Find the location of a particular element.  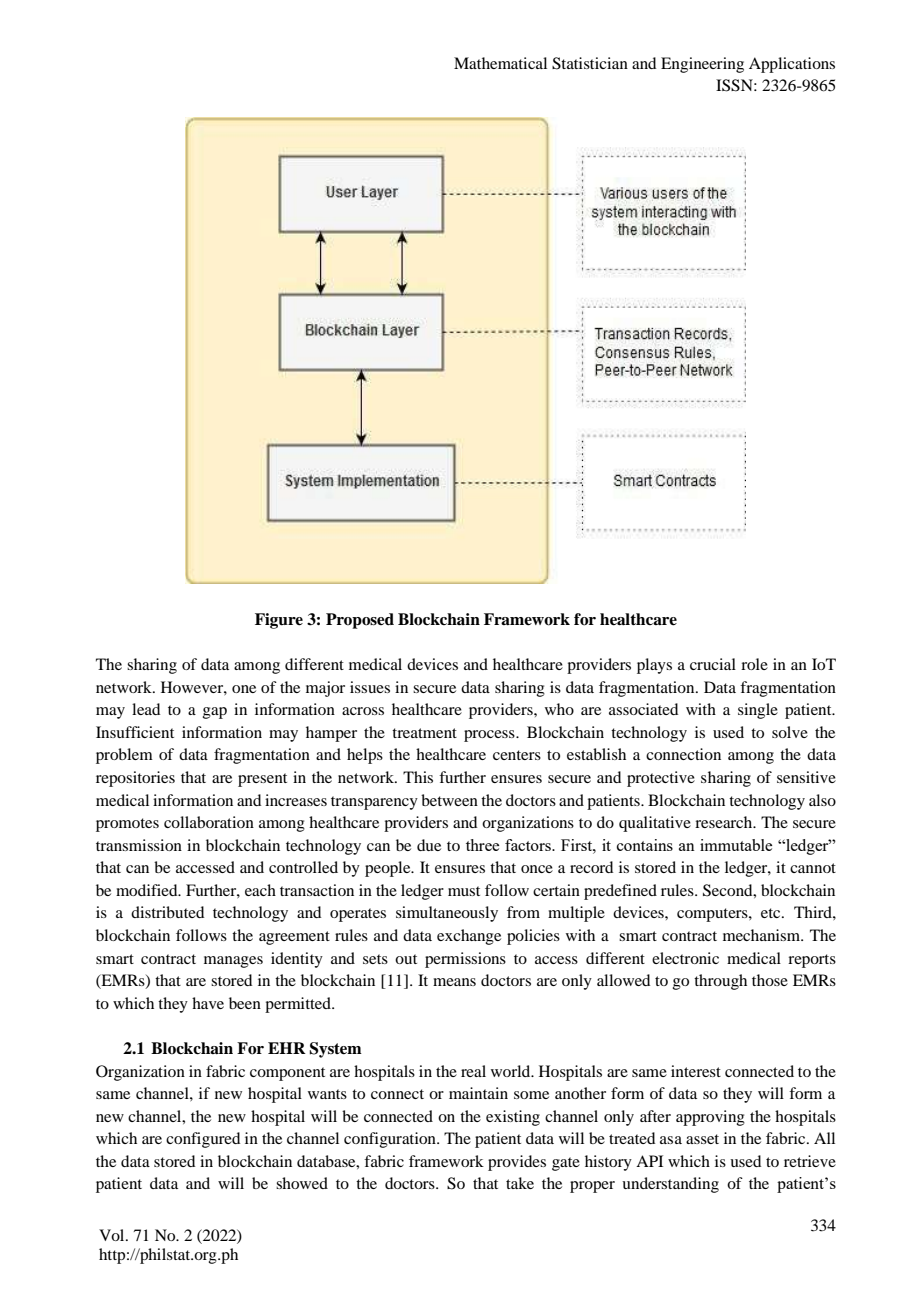

take is located at coordinates (520, 1183).
